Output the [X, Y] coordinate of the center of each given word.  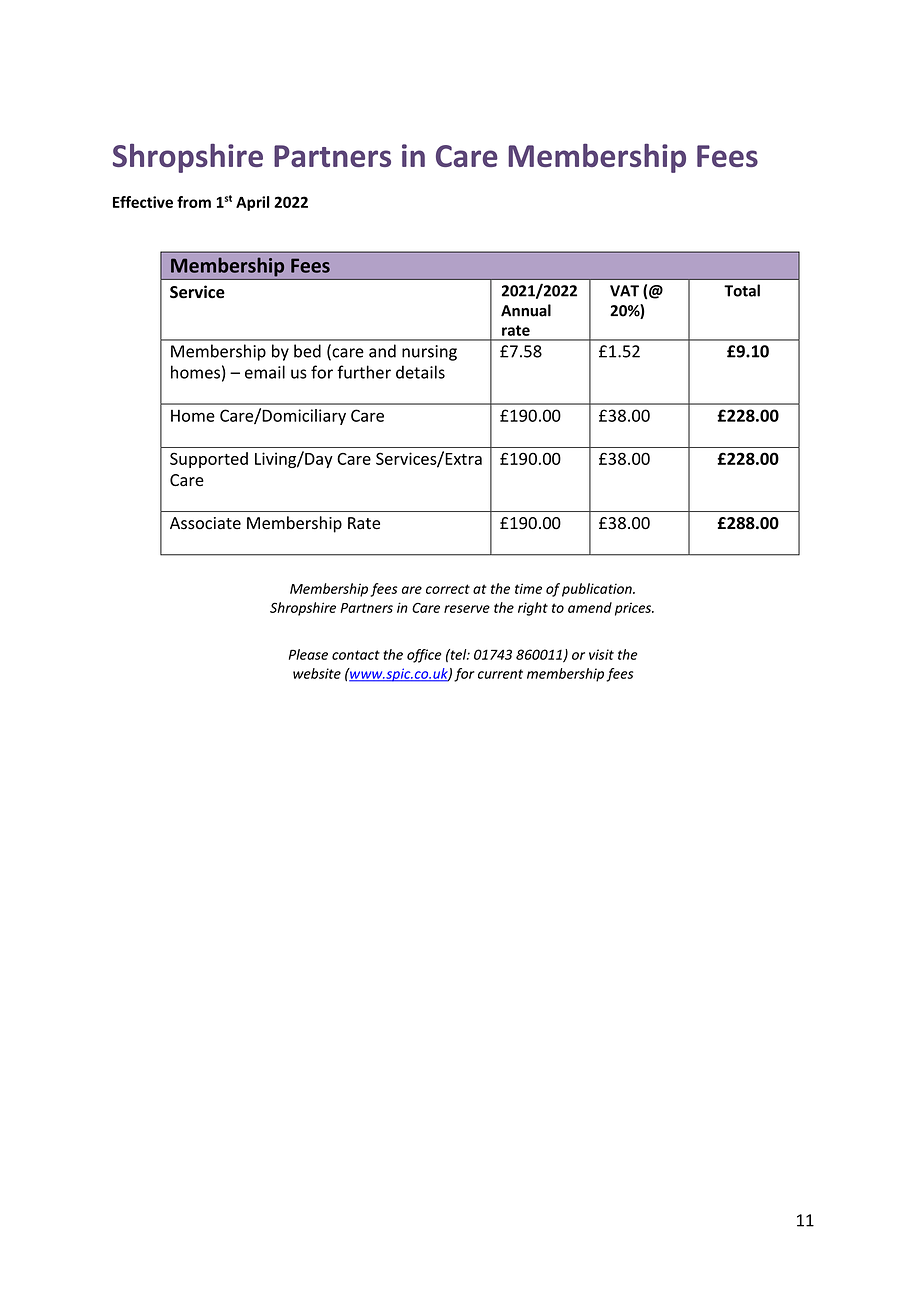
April [253, 203]
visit [601, 654]
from [194, 202]
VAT [624, 291]
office [424, 656]
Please [308, 654]
